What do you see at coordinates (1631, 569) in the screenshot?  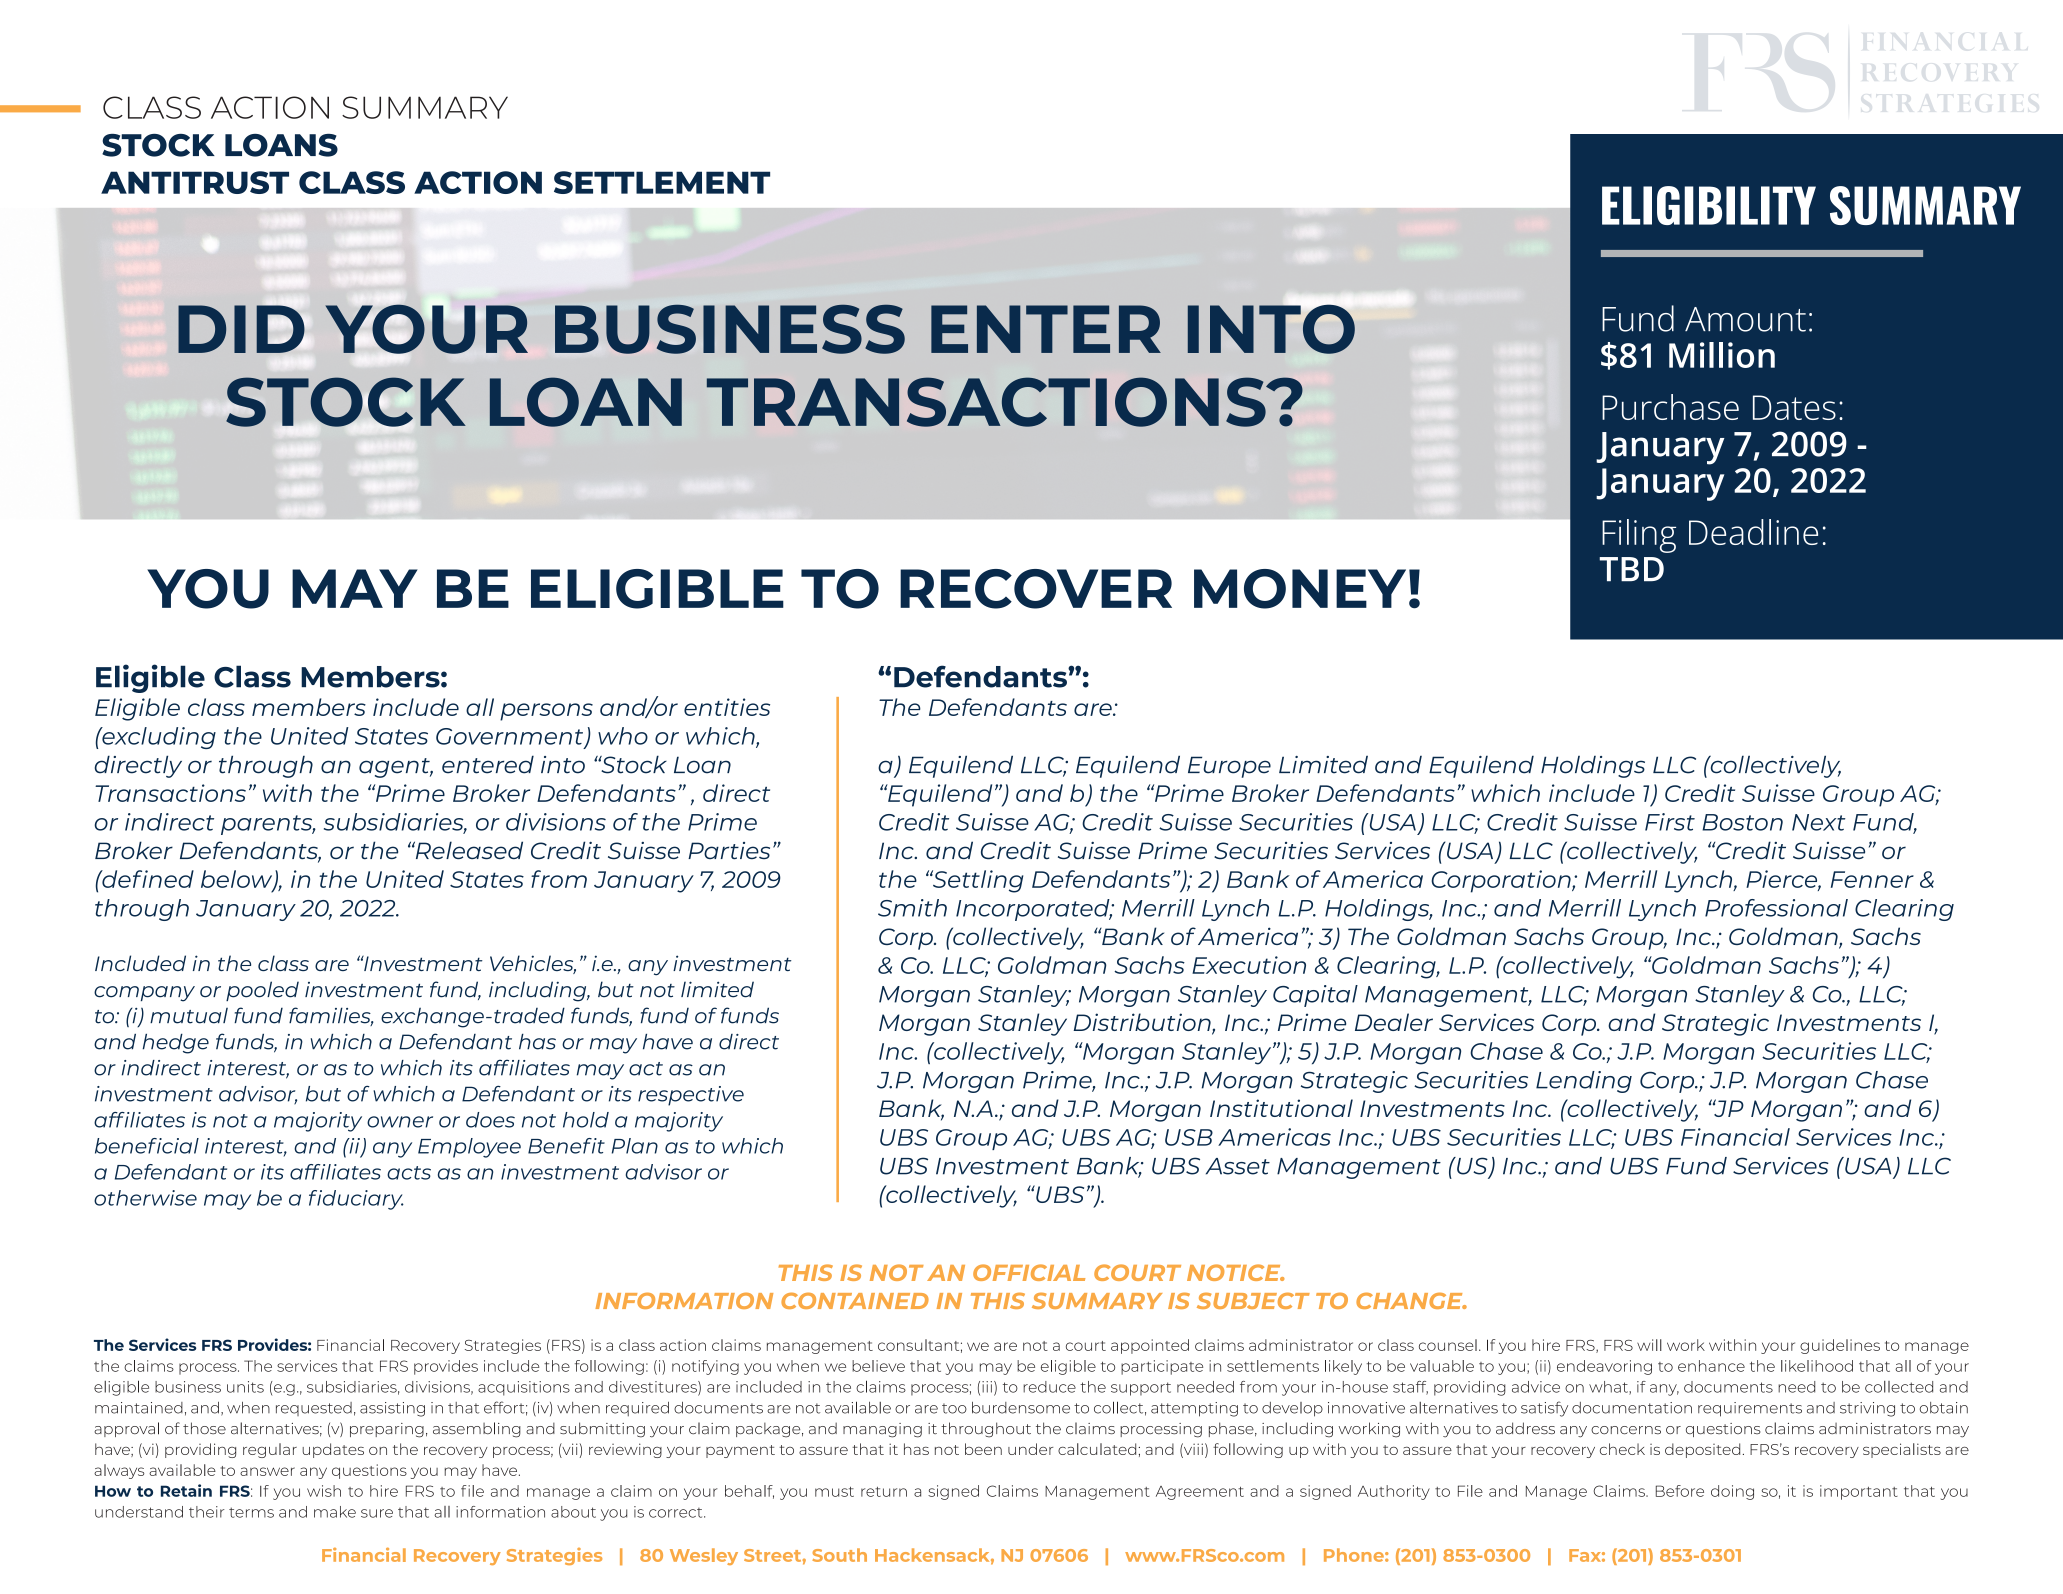 I see `TBD` at bounding box center [1631, 569].
